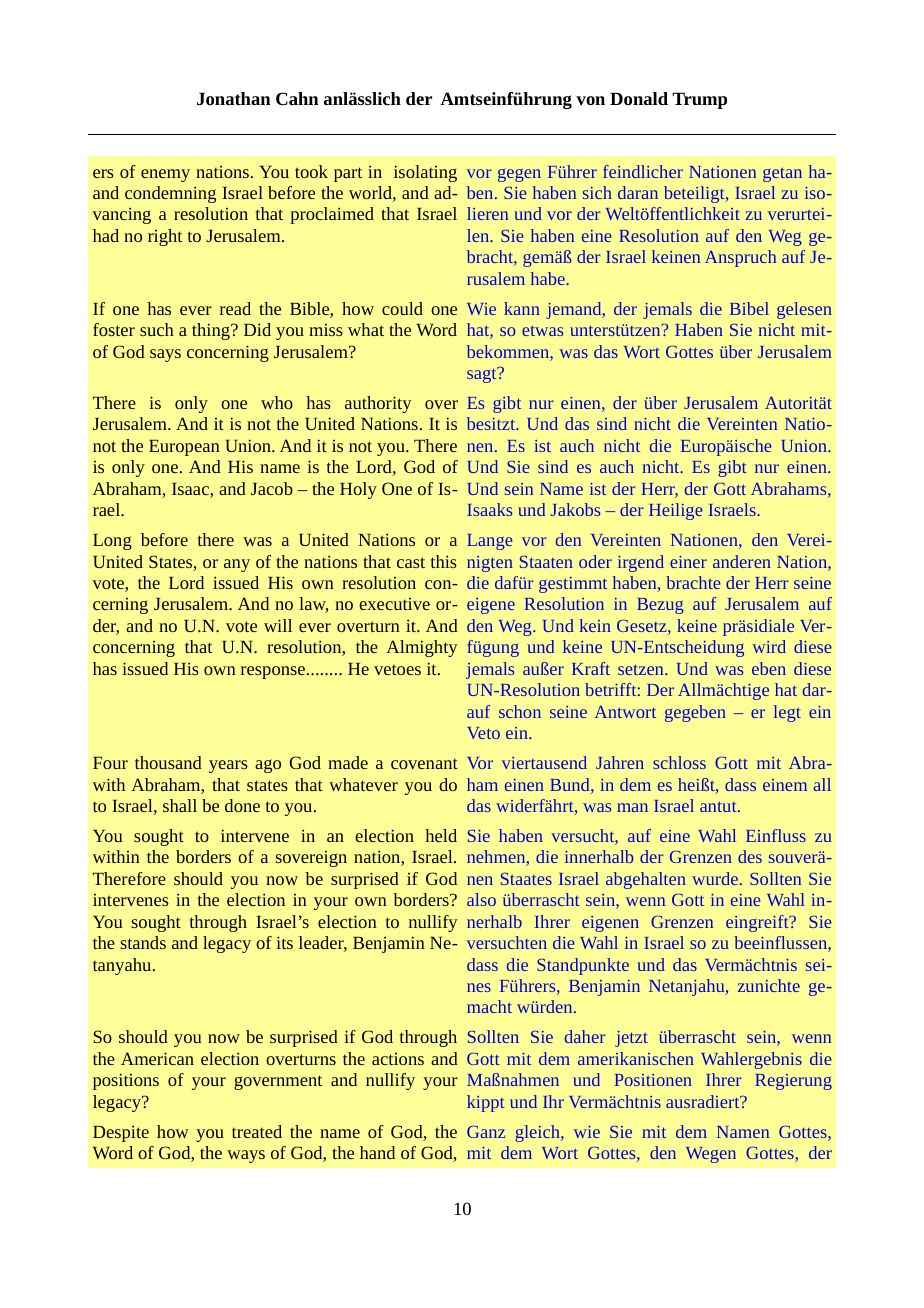 The width and height of the page is (924, 1308). Describe the element at coordinates (257, 1131) in the page. I see `treated` at that location.
